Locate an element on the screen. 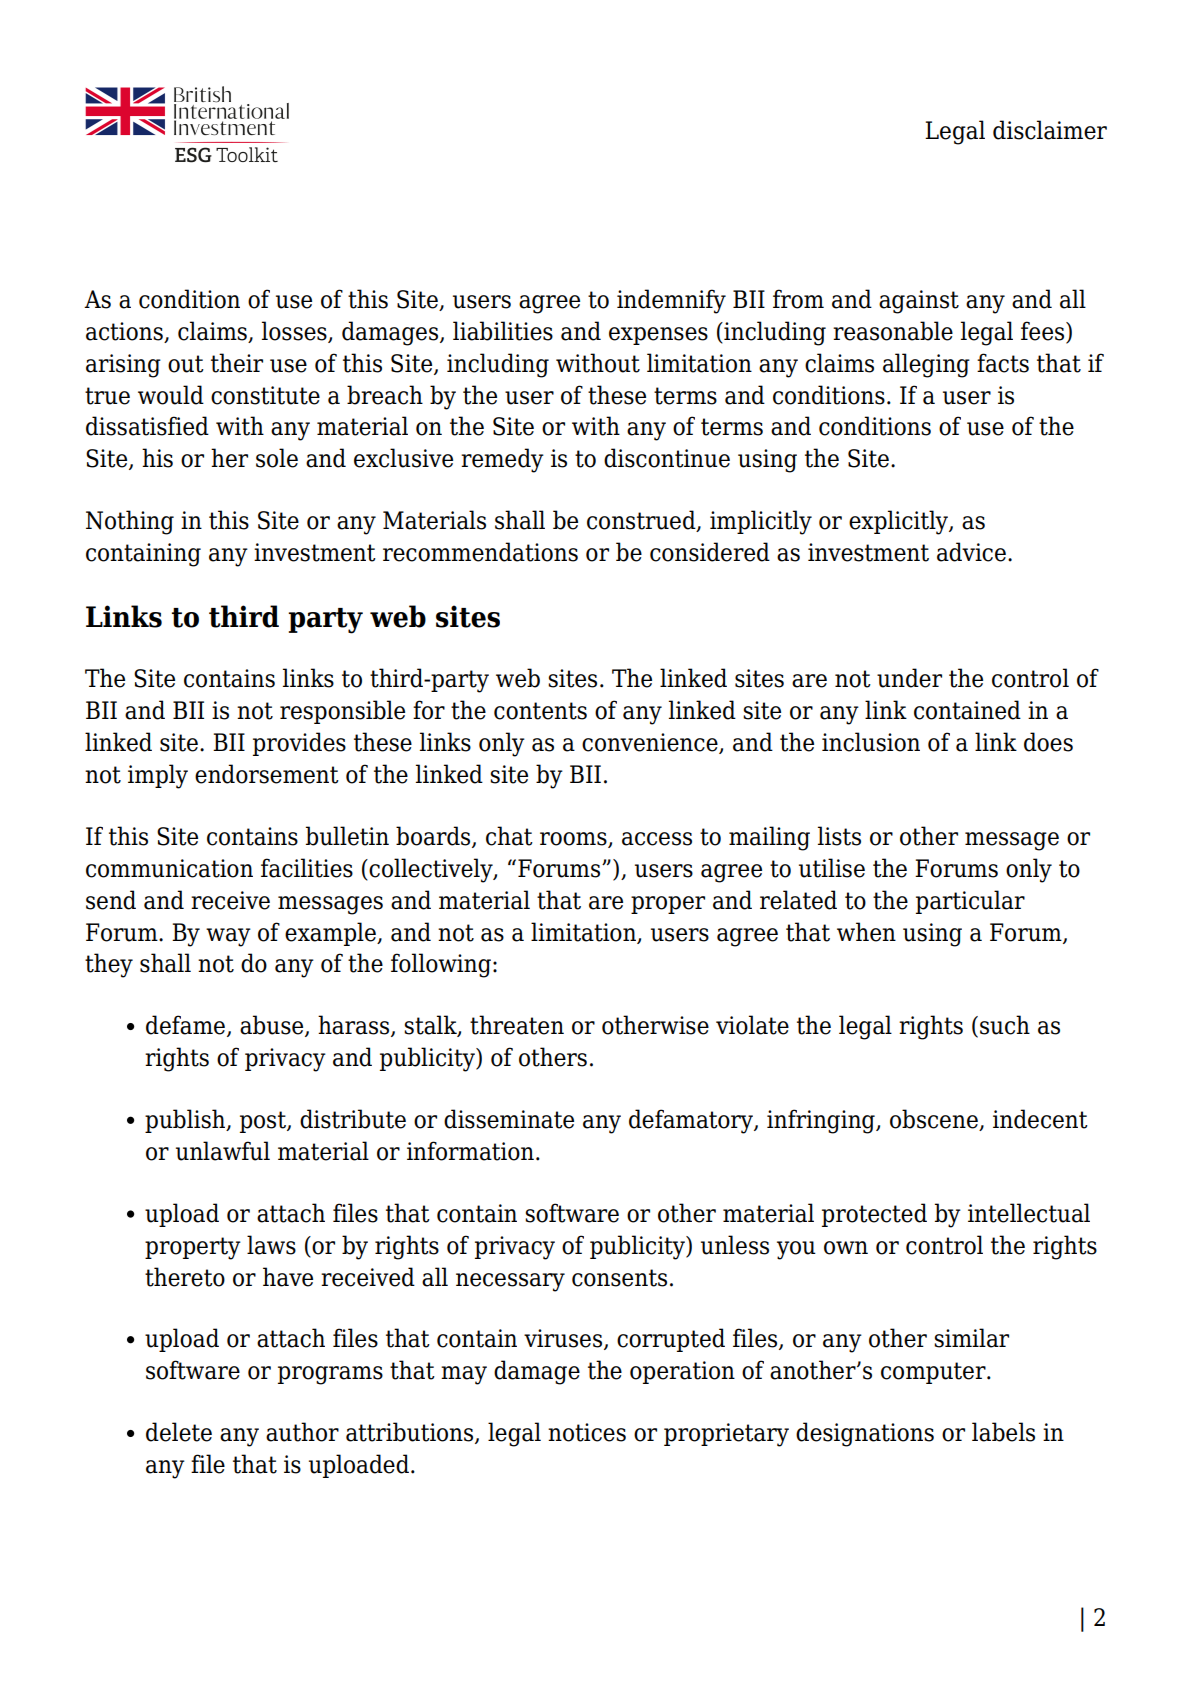 The image size is (1192, 1685). losses is located at coordinates (295, 332).
